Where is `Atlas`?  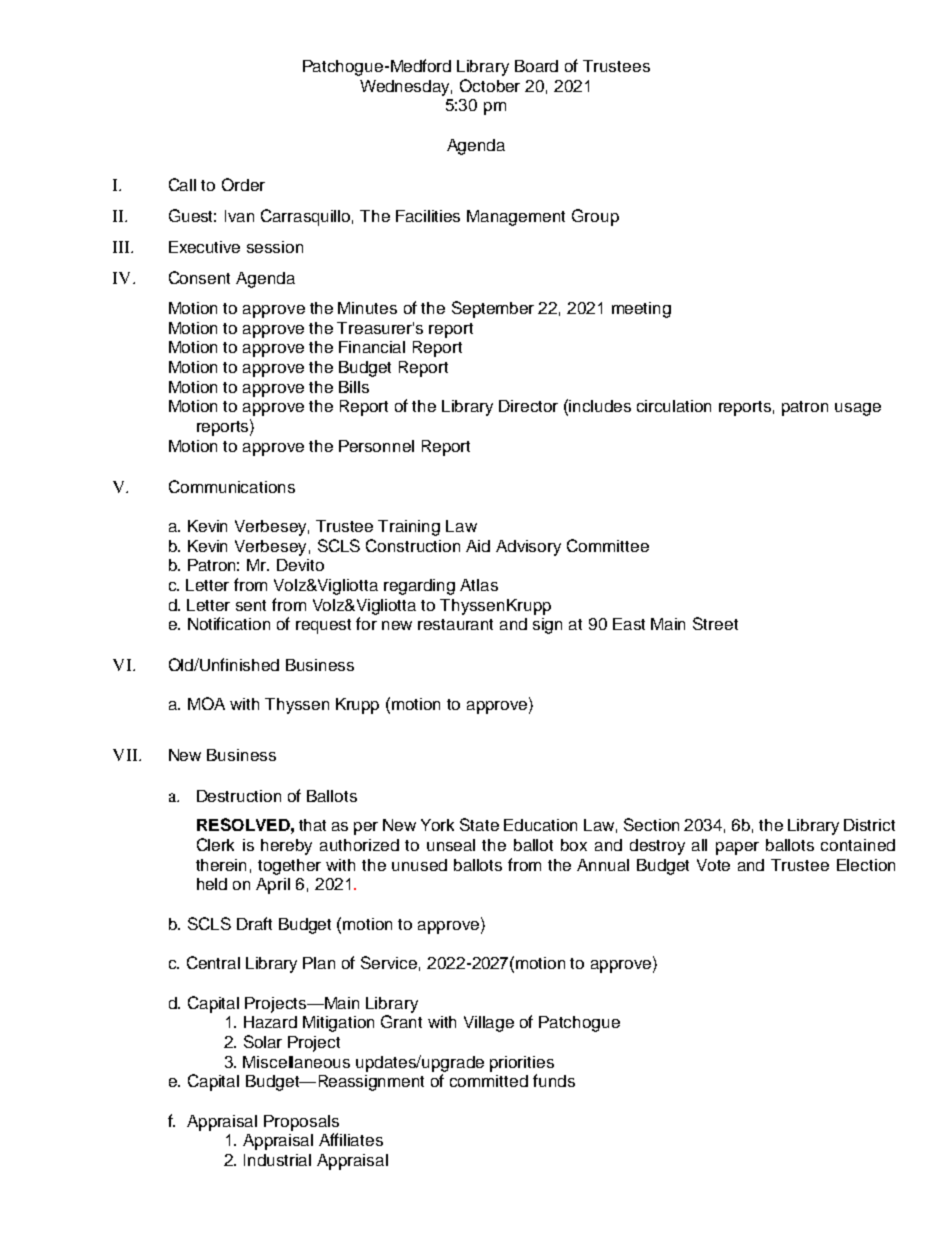 Atlas is located at coordinates (479, 585).
